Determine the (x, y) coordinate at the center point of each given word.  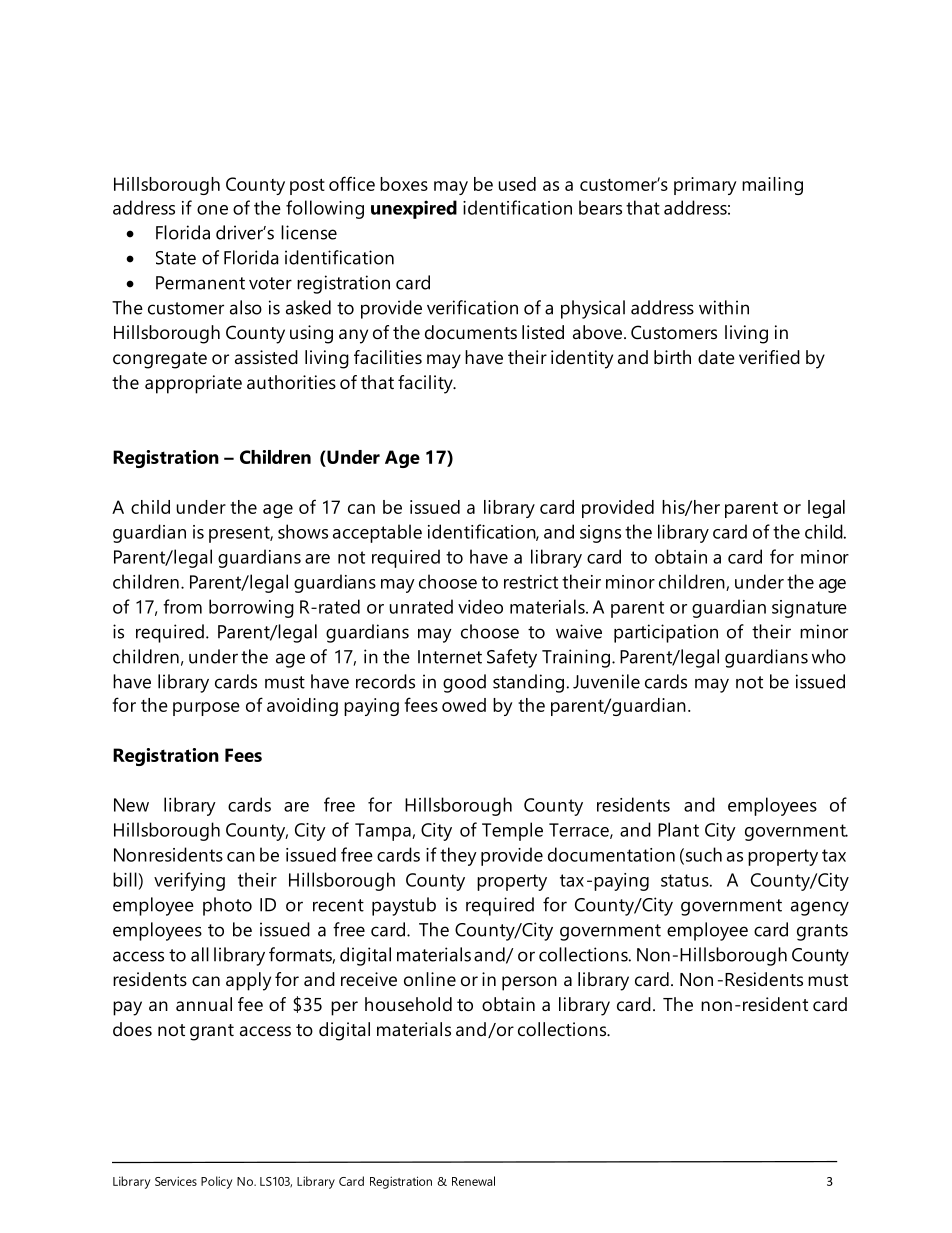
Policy (216, 1182)
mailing (772, 186)
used (517, 184)
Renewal (473, 1181)
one (212, 210)
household (408, 1004)
